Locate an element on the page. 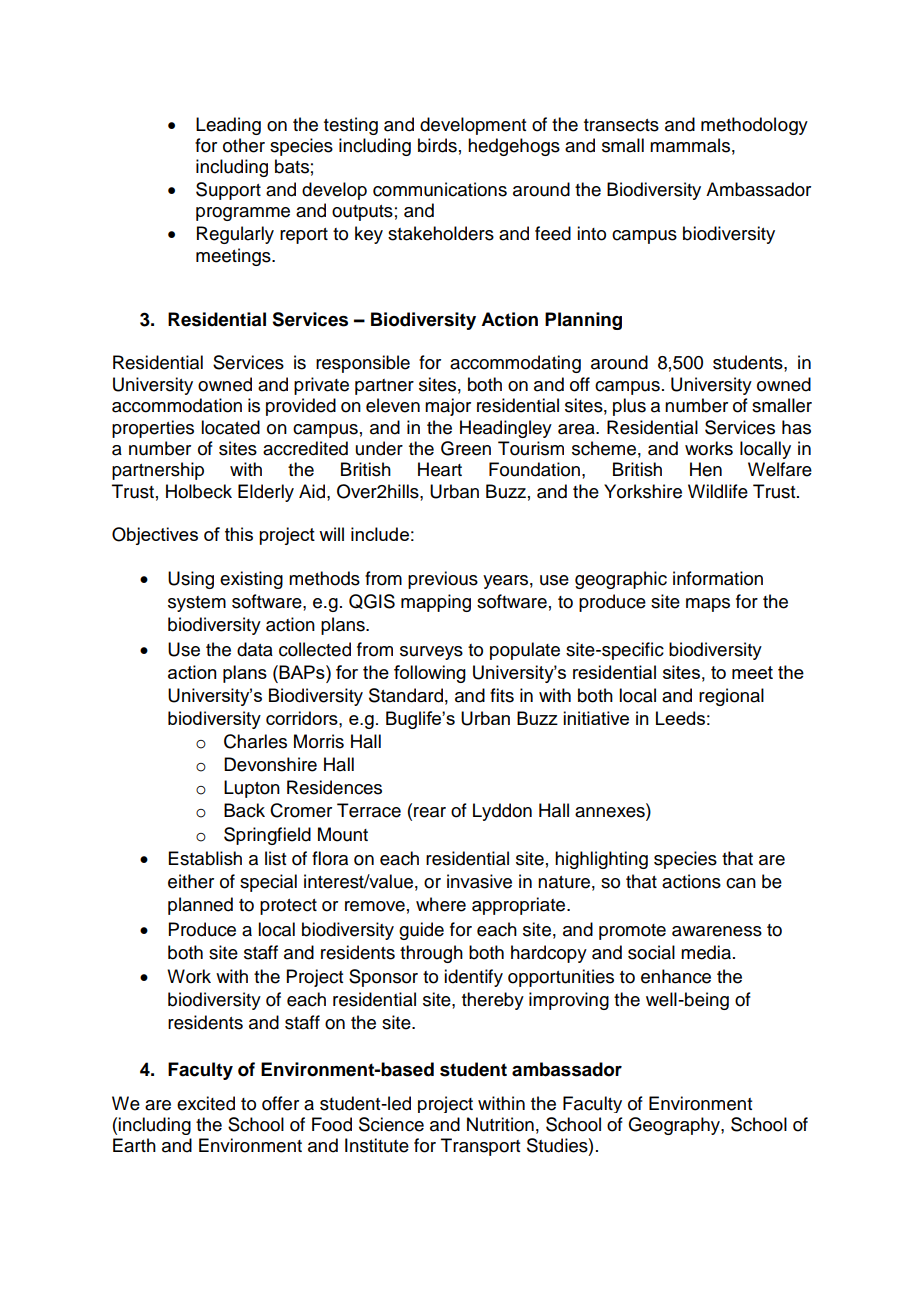 This document has width=924, height=1308. rear is located at coordinates (430, 812).
